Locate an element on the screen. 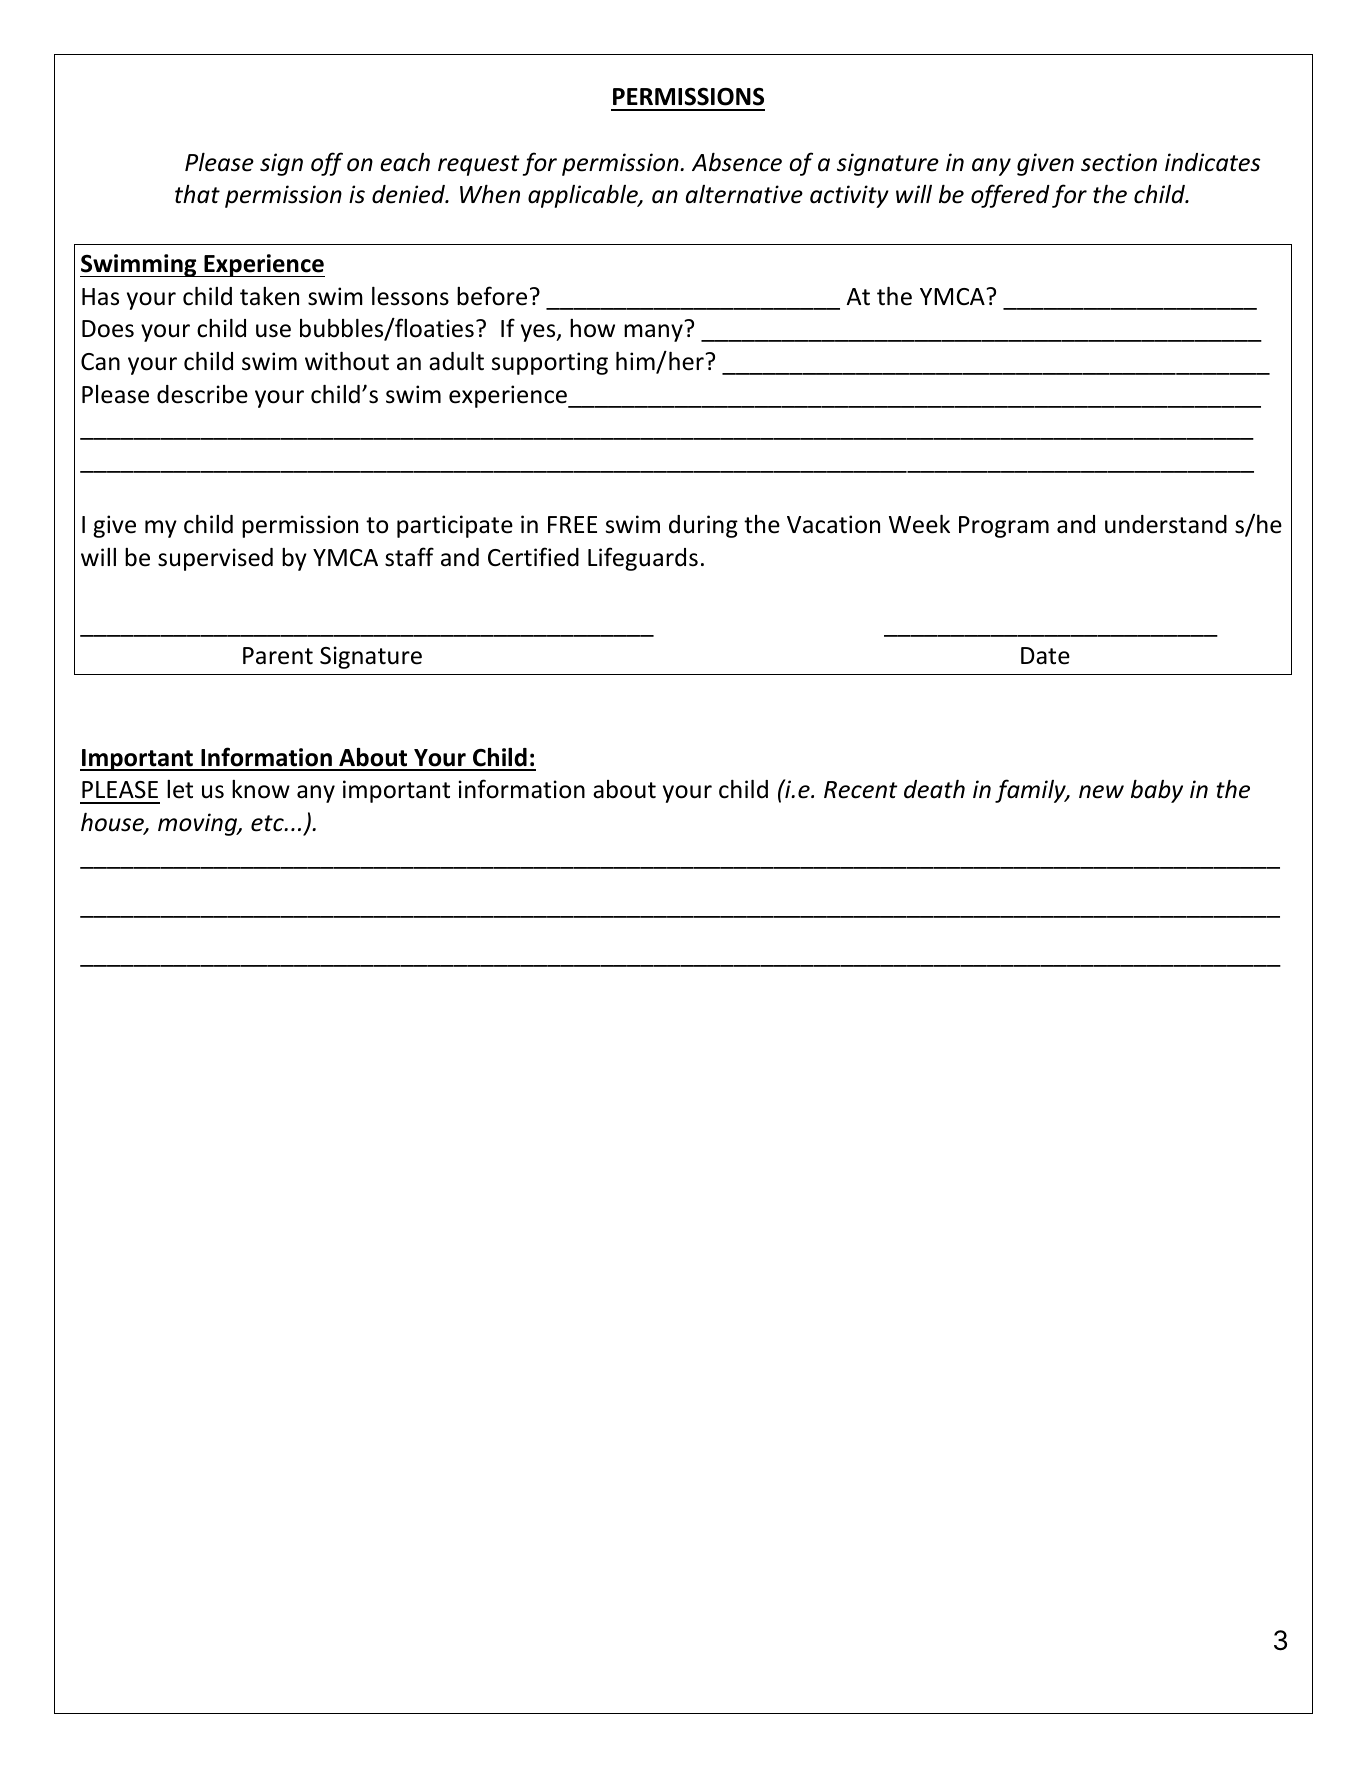 This screenshot has width=1366, height=1767. applicable is located at coordinates (584, 196).
